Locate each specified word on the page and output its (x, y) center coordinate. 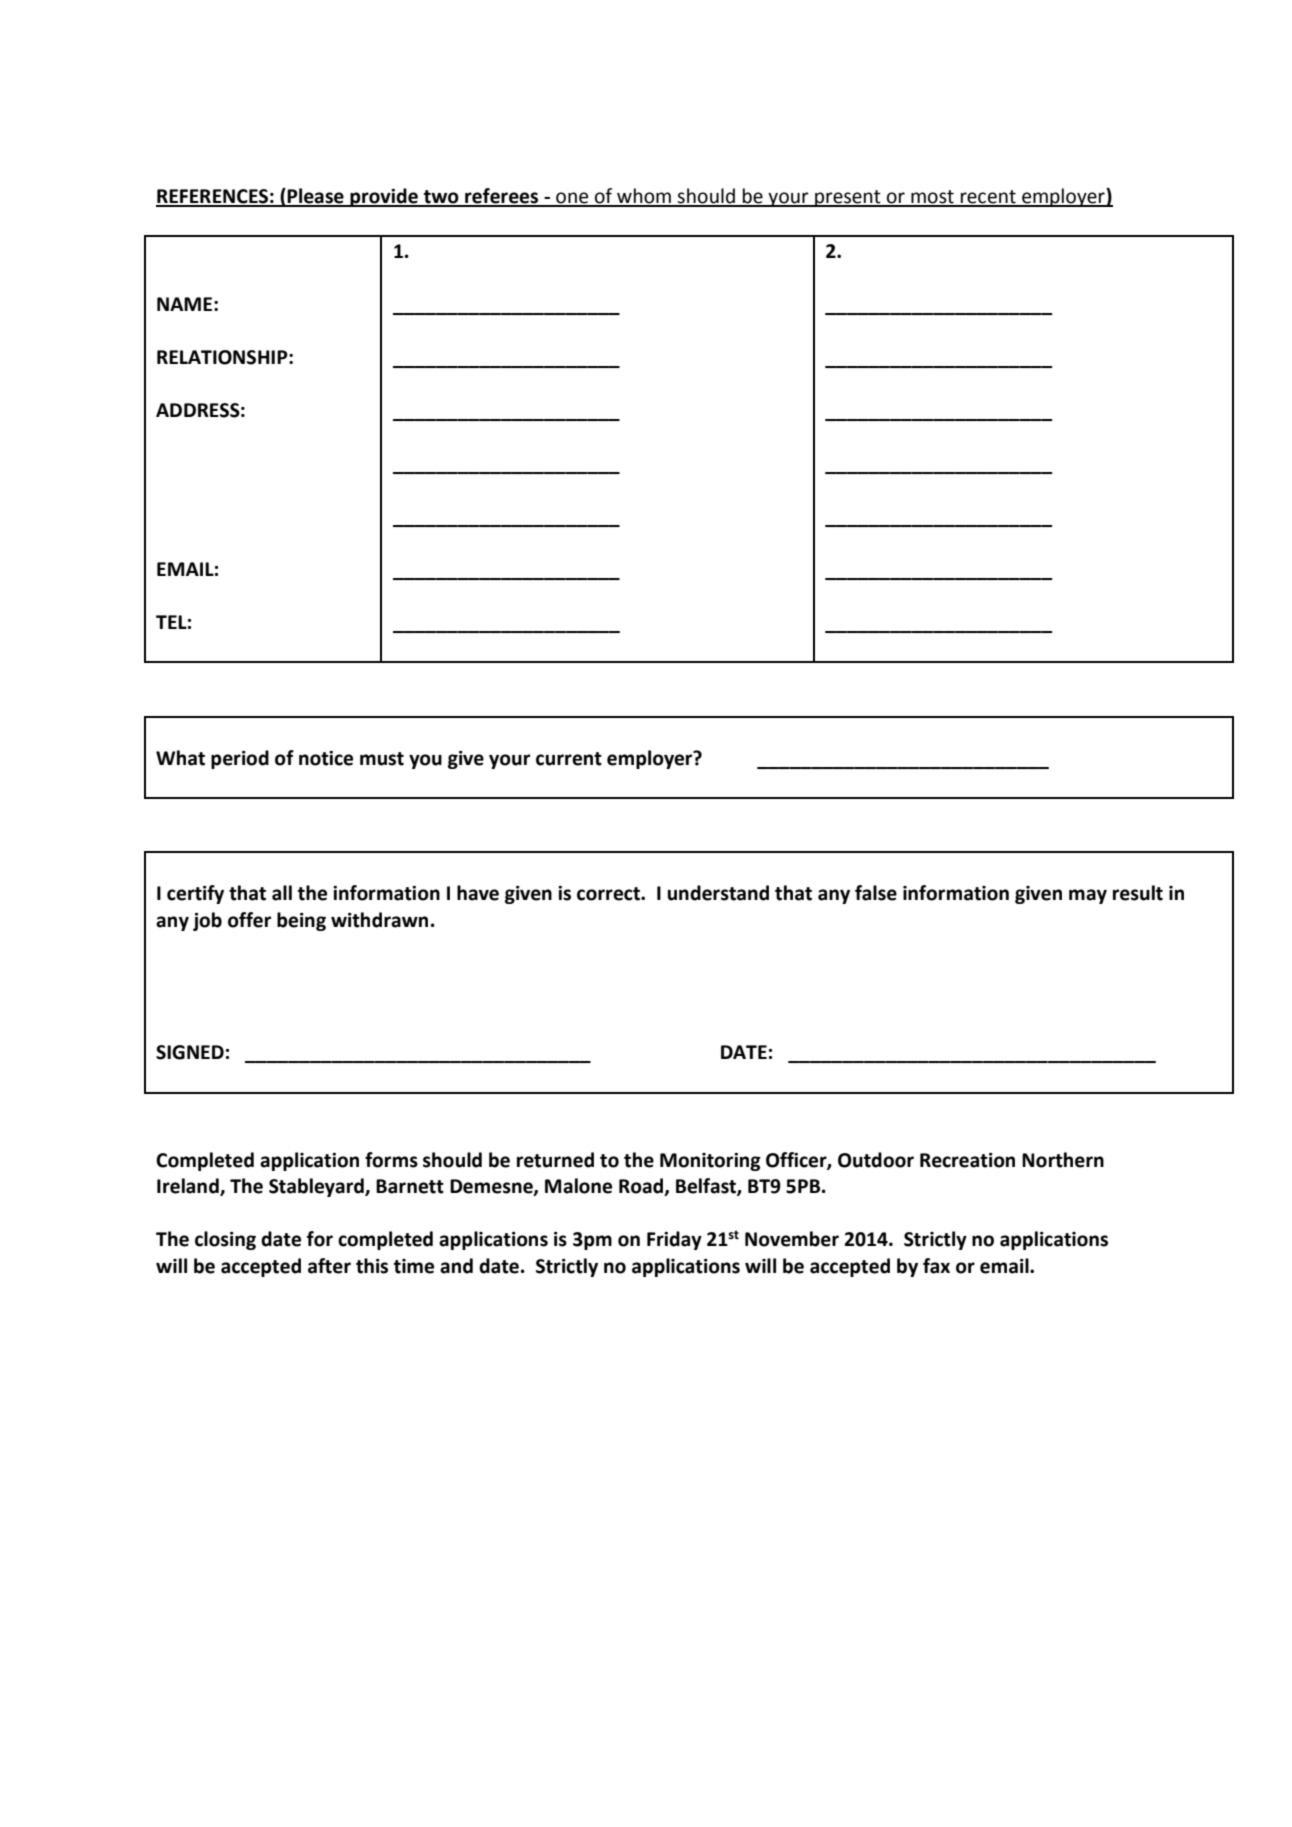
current (569, 759)
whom (644, 197)
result (1138, 893)
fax (936, 1266)
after (329, 1266)
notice (326, 758)
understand (718, 893)
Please (316, 197)
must (382, 759)
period (240, 759)
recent (988, 198)
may (1088, 896)
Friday (674, 1240)
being (301, 921)
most (932, 198)
